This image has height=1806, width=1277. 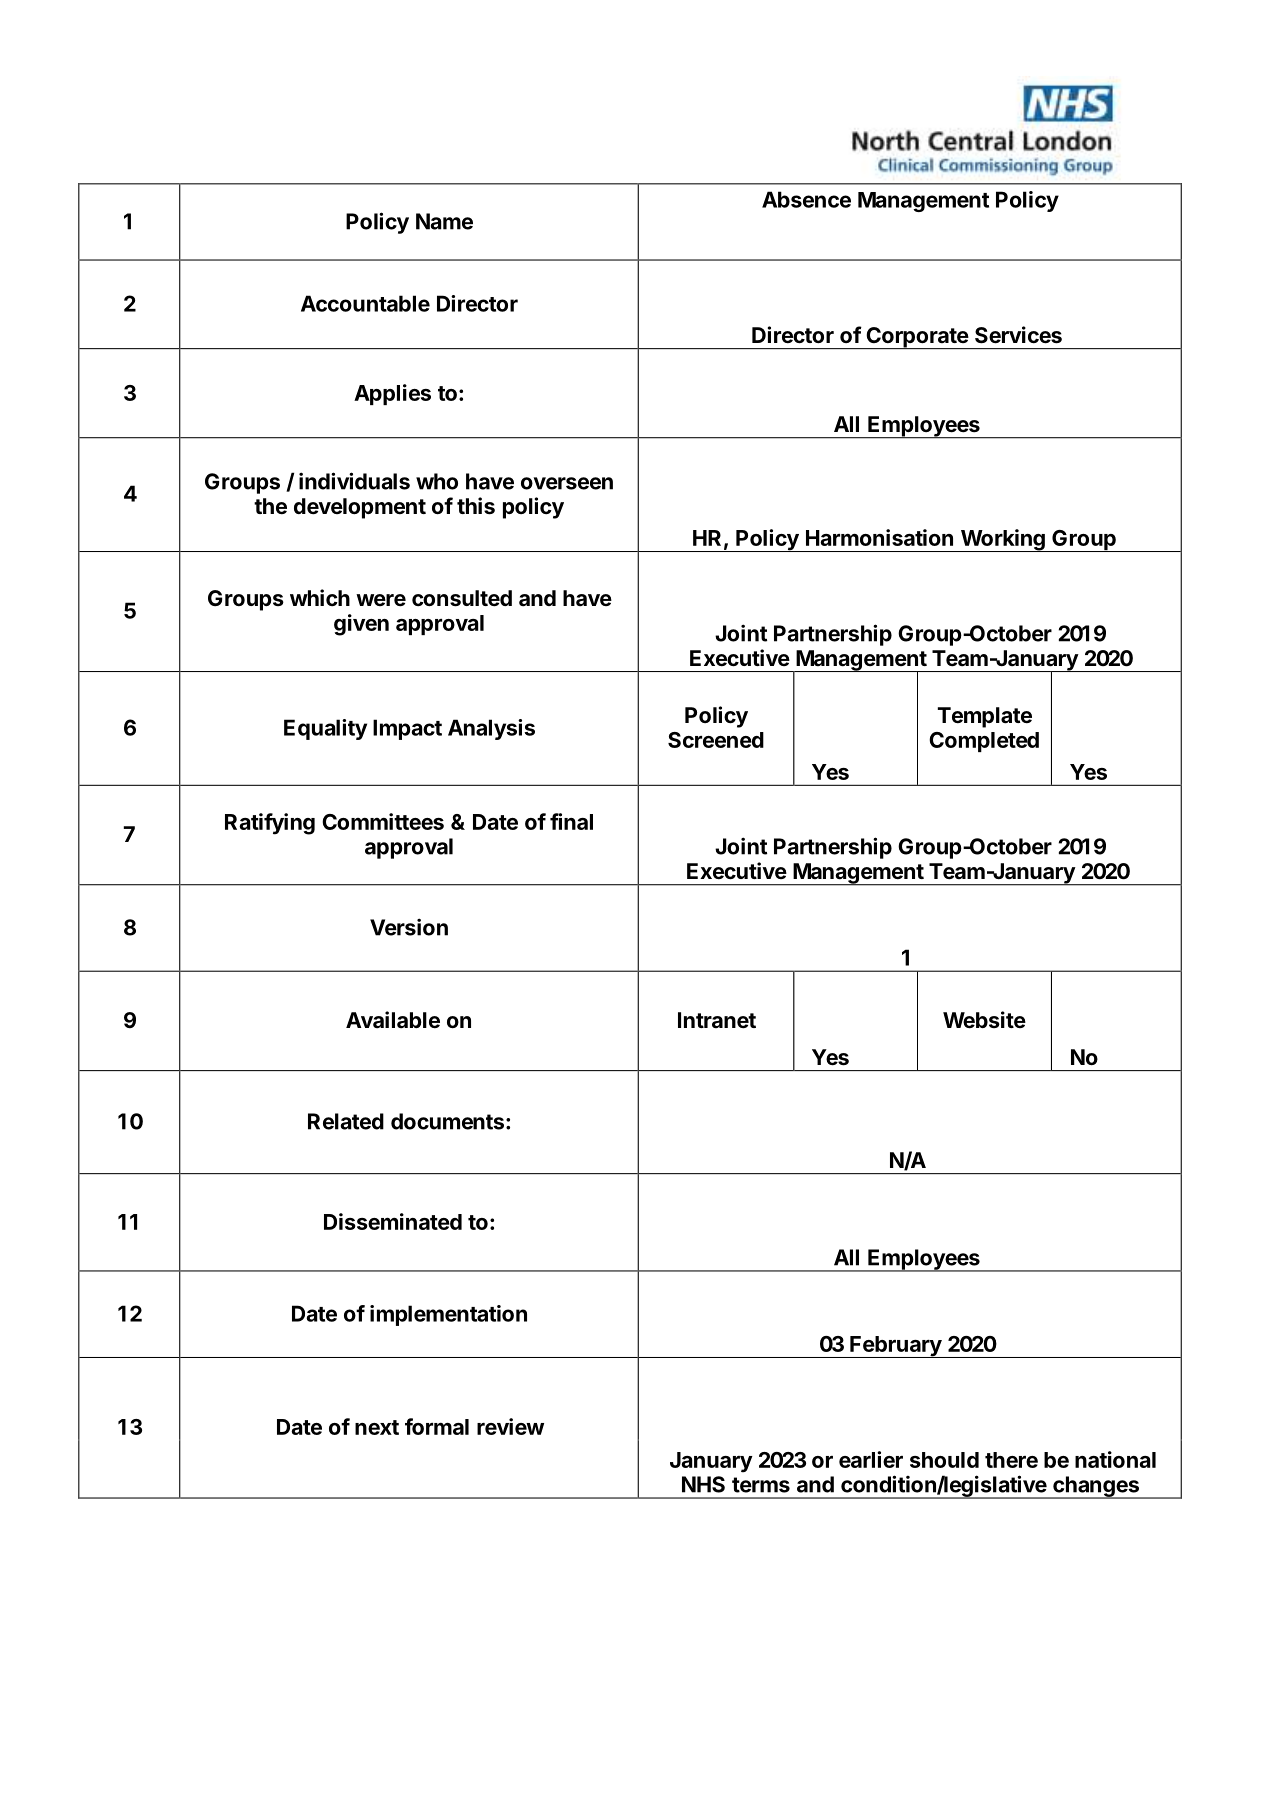 I want to click on next, so click(x=377, y=1427).
